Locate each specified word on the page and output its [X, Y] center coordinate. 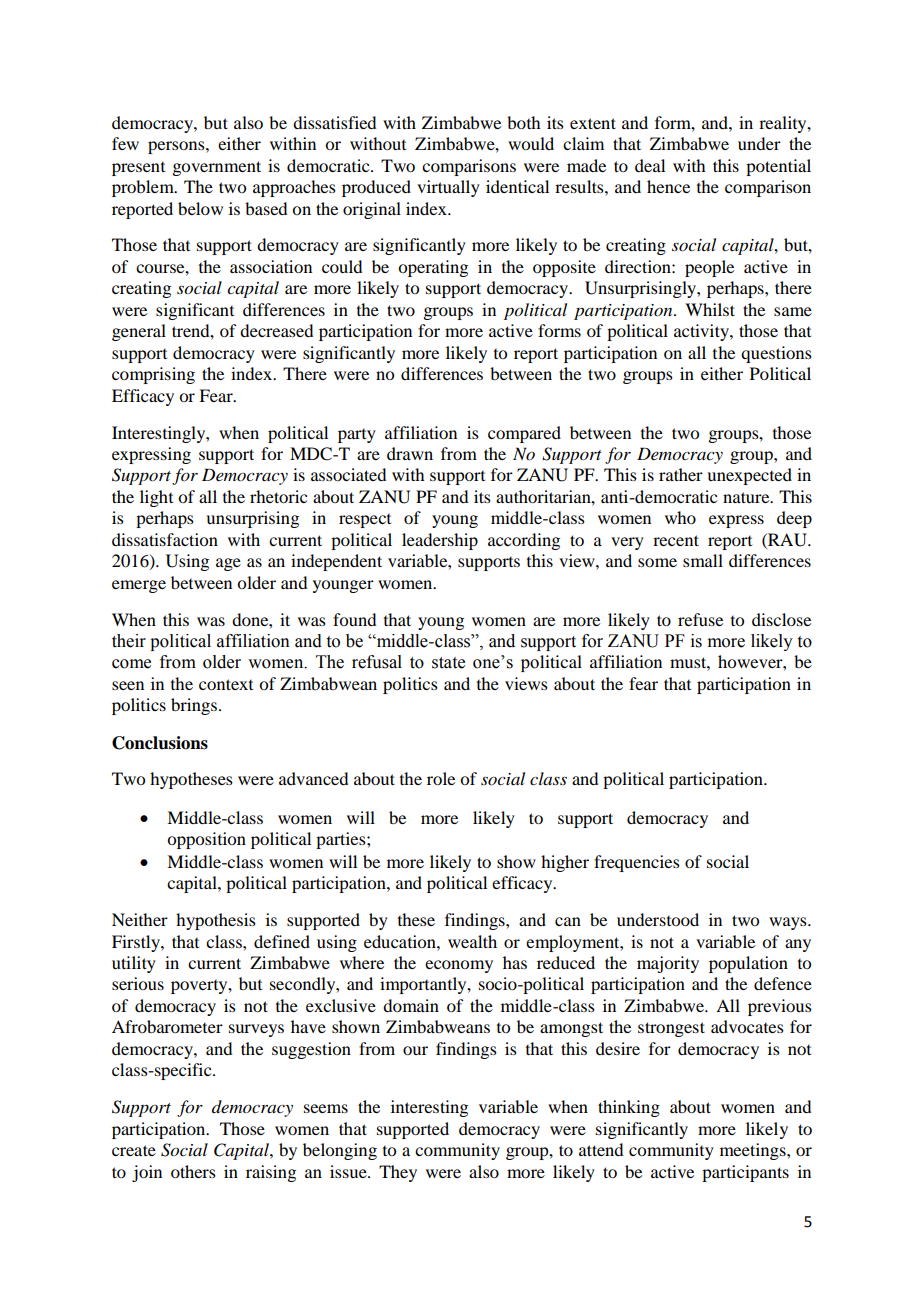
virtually [448, 188]
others [193, 1171]
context [226, 684]
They [398, 1173]
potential [778, 167]
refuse [700, 619]
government [216, 168]
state [448, 663]
